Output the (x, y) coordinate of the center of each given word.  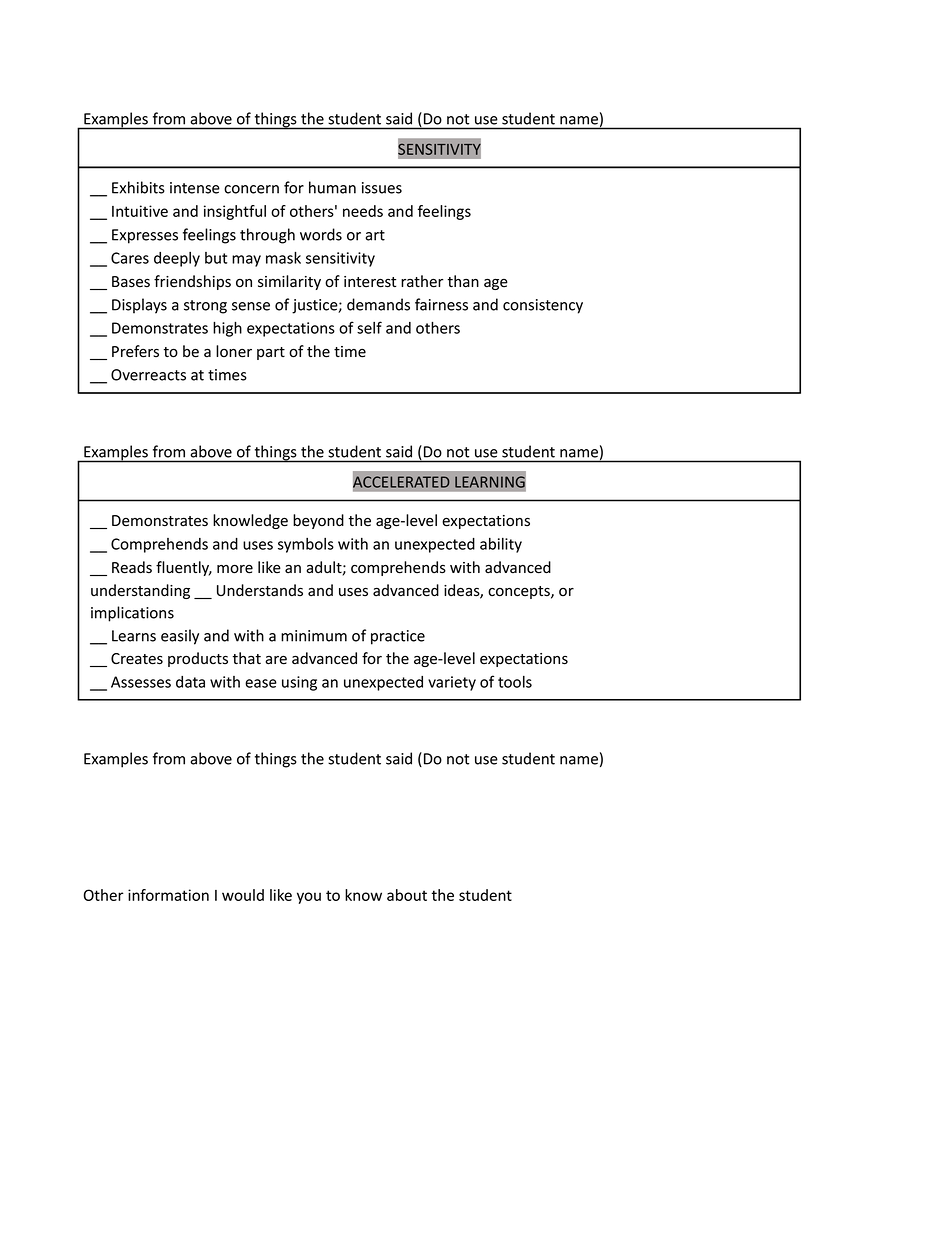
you (309, 898)
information (168, 895)
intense (195, 188)
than (463, 281)
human (332, 187)
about (407, 895)
